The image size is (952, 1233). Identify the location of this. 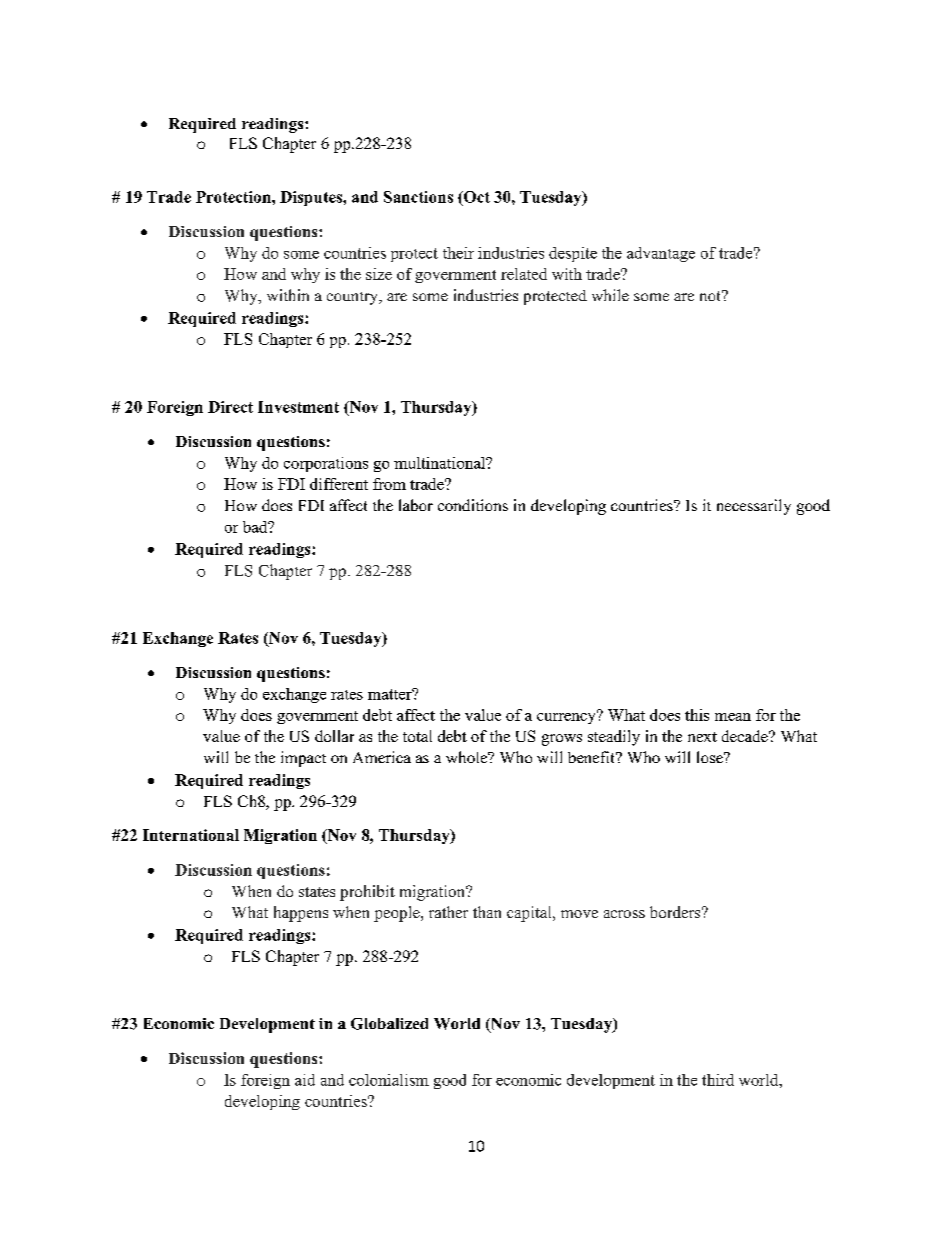
(697, 715).
